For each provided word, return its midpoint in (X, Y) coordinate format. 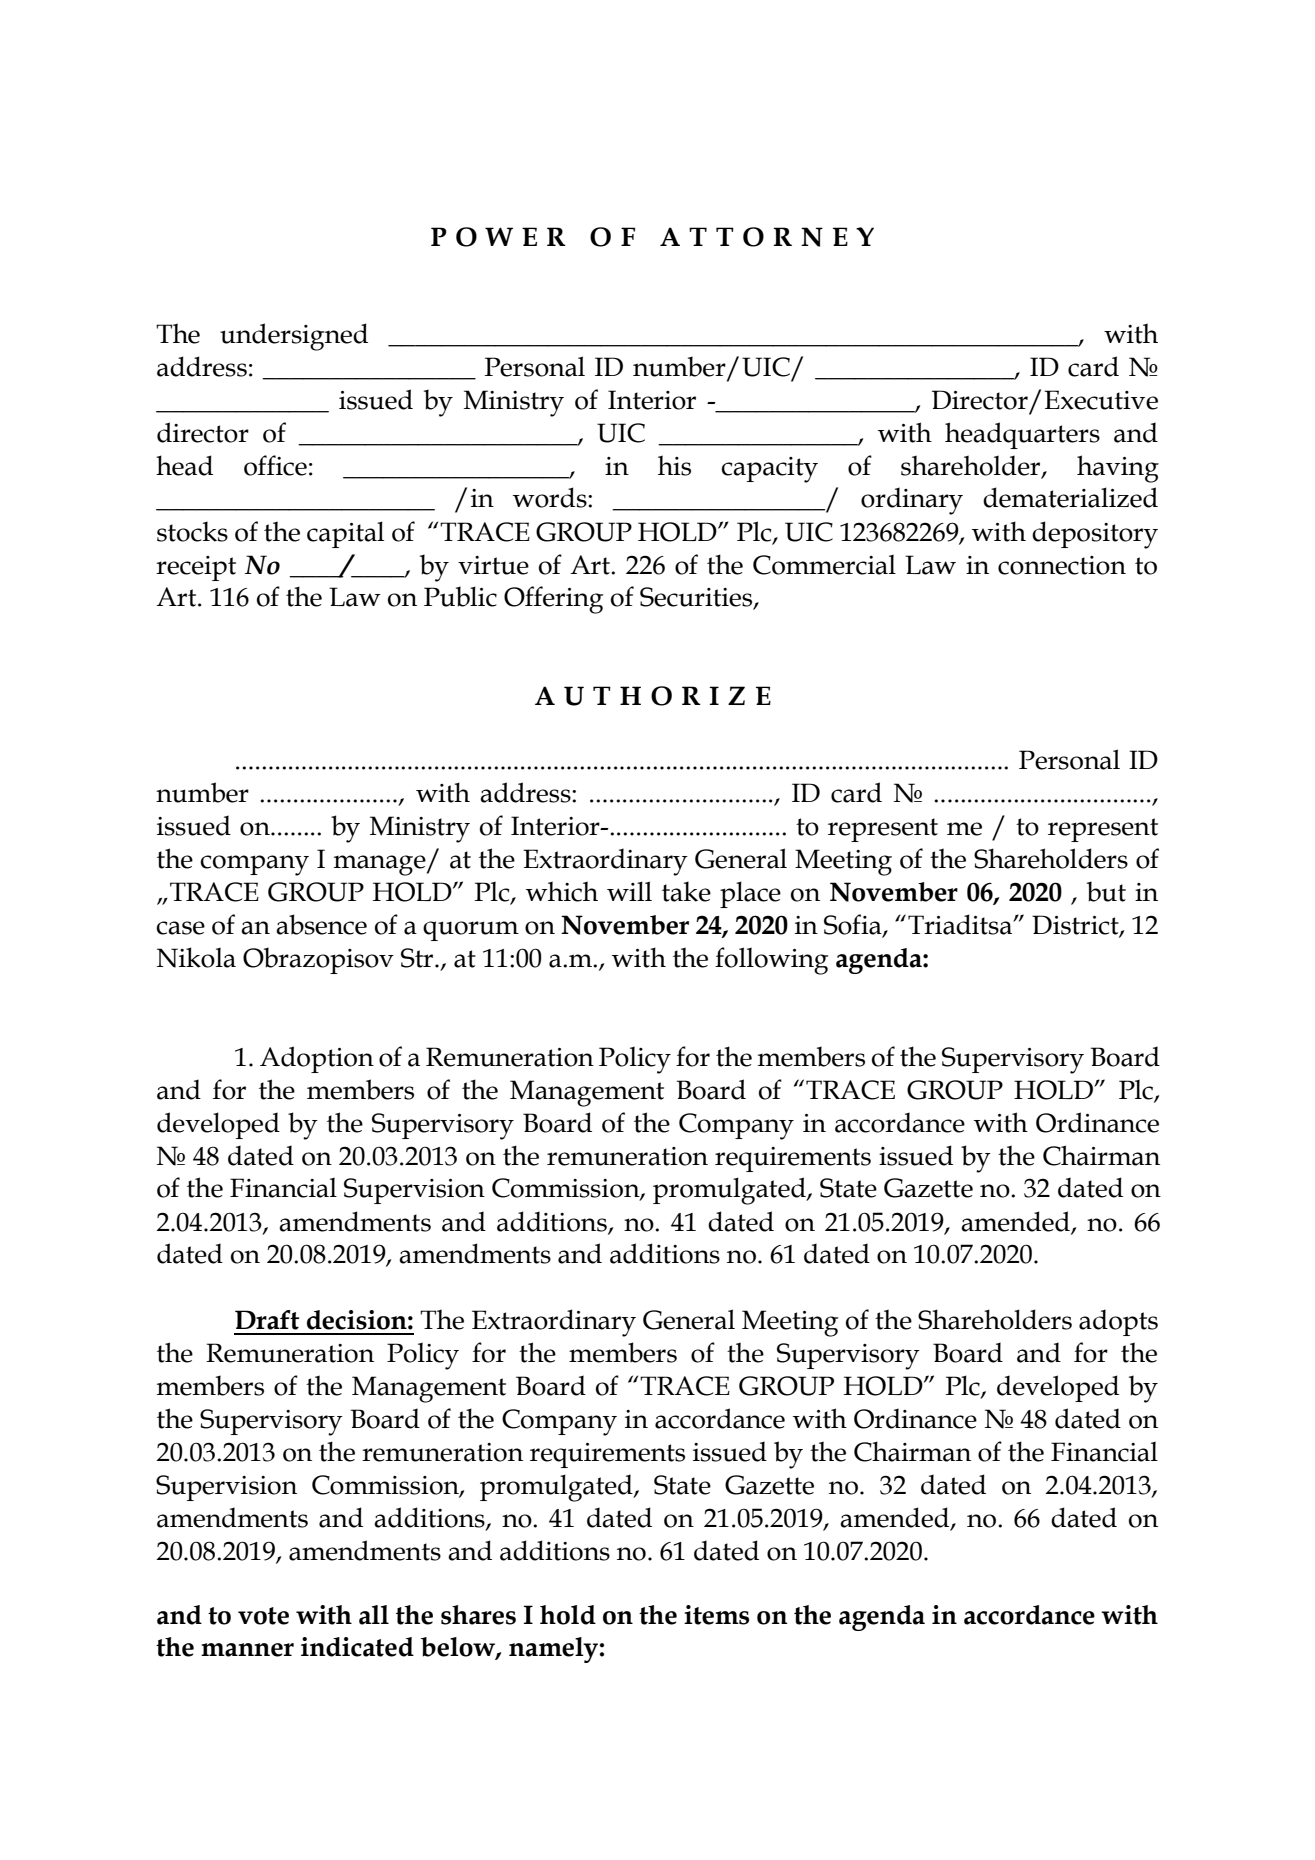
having (1118, 469)
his (674, 465)
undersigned (294, 337)
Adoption (317, 1059)
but (1106, 891)
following (771, 961)
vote (263, 1616)
